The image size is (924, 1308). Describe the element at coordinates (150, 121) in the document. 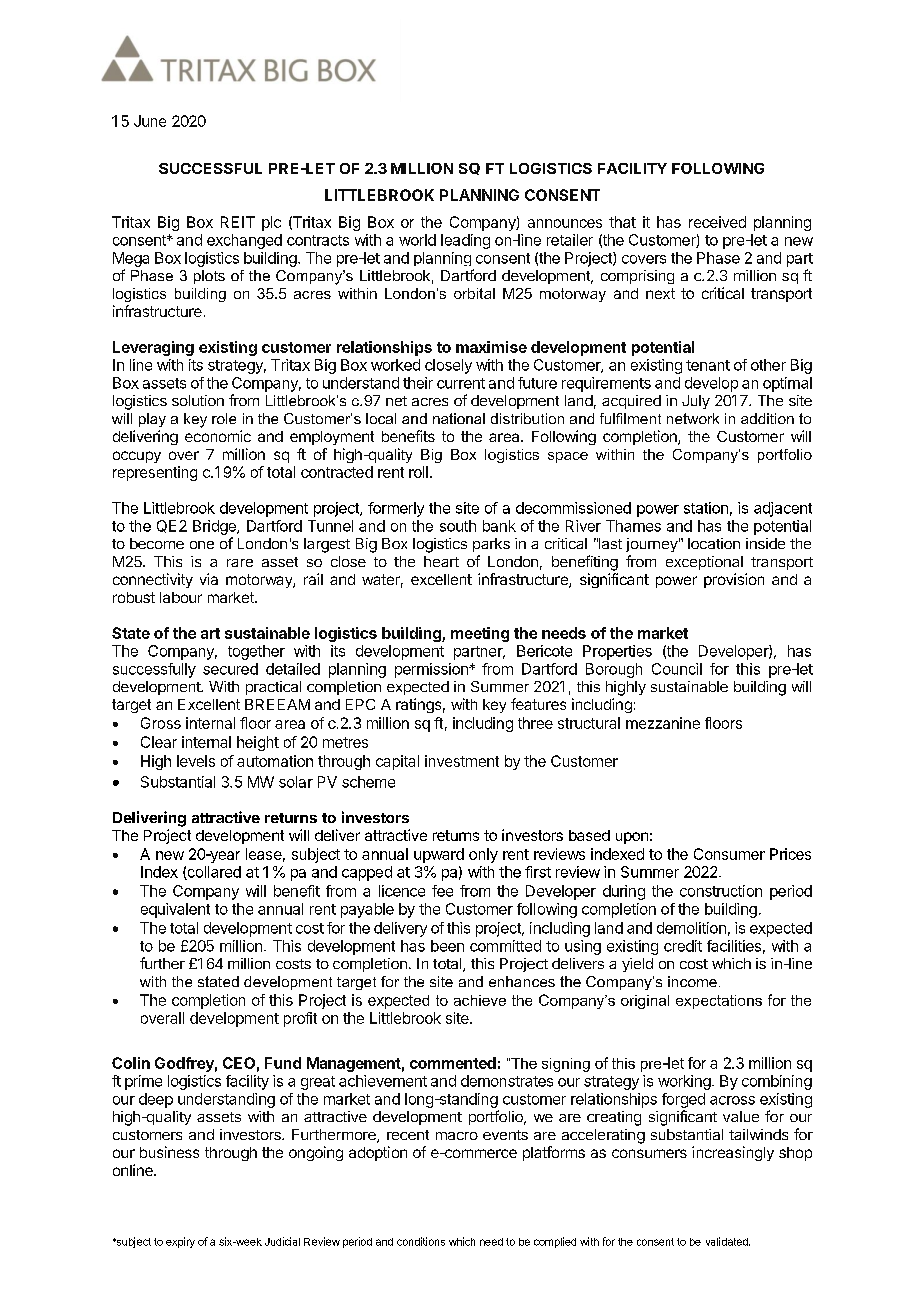

I see `June` at that location.
